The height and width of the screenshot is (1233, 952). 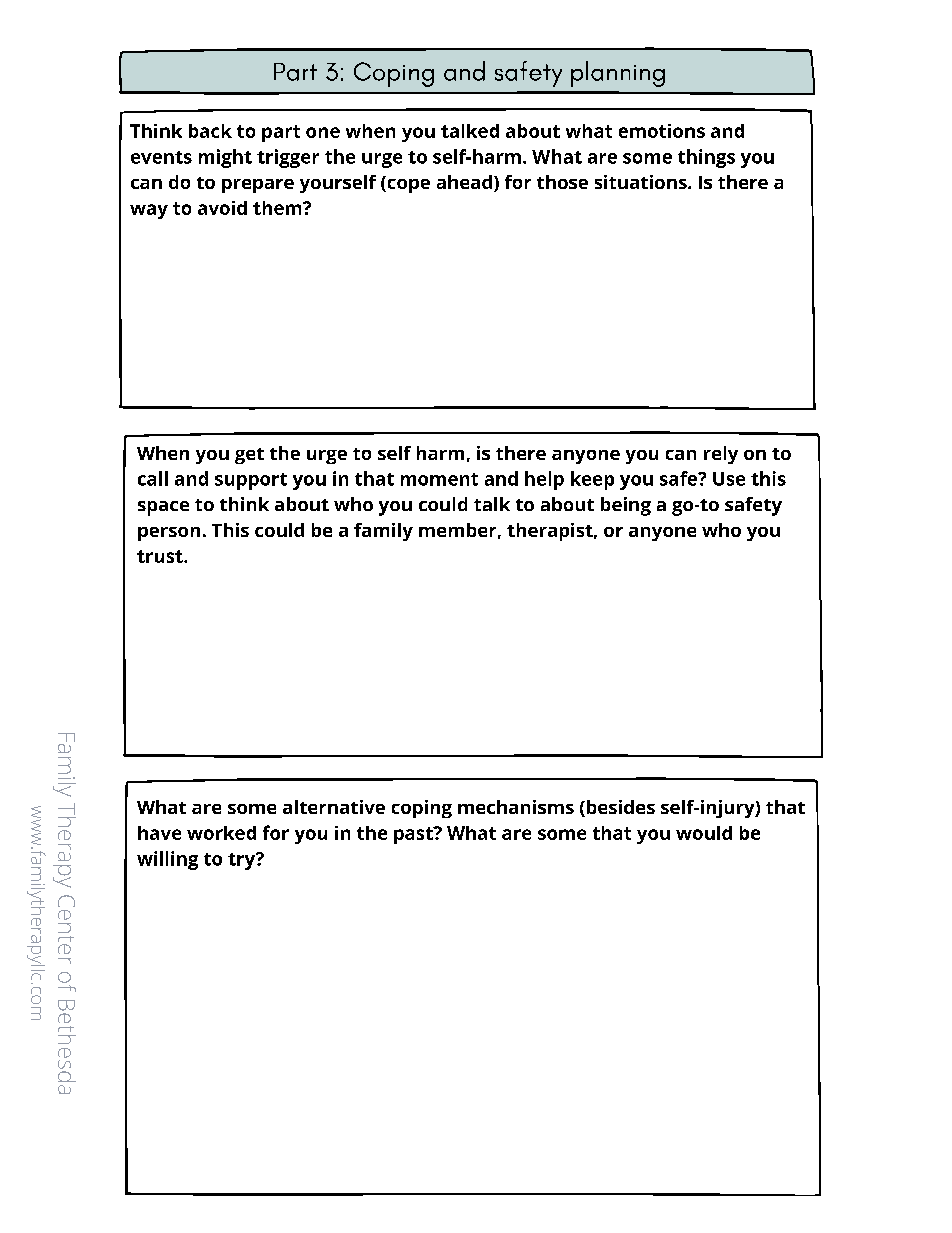 I want to click on ahead, so click(x=464, y=182).
